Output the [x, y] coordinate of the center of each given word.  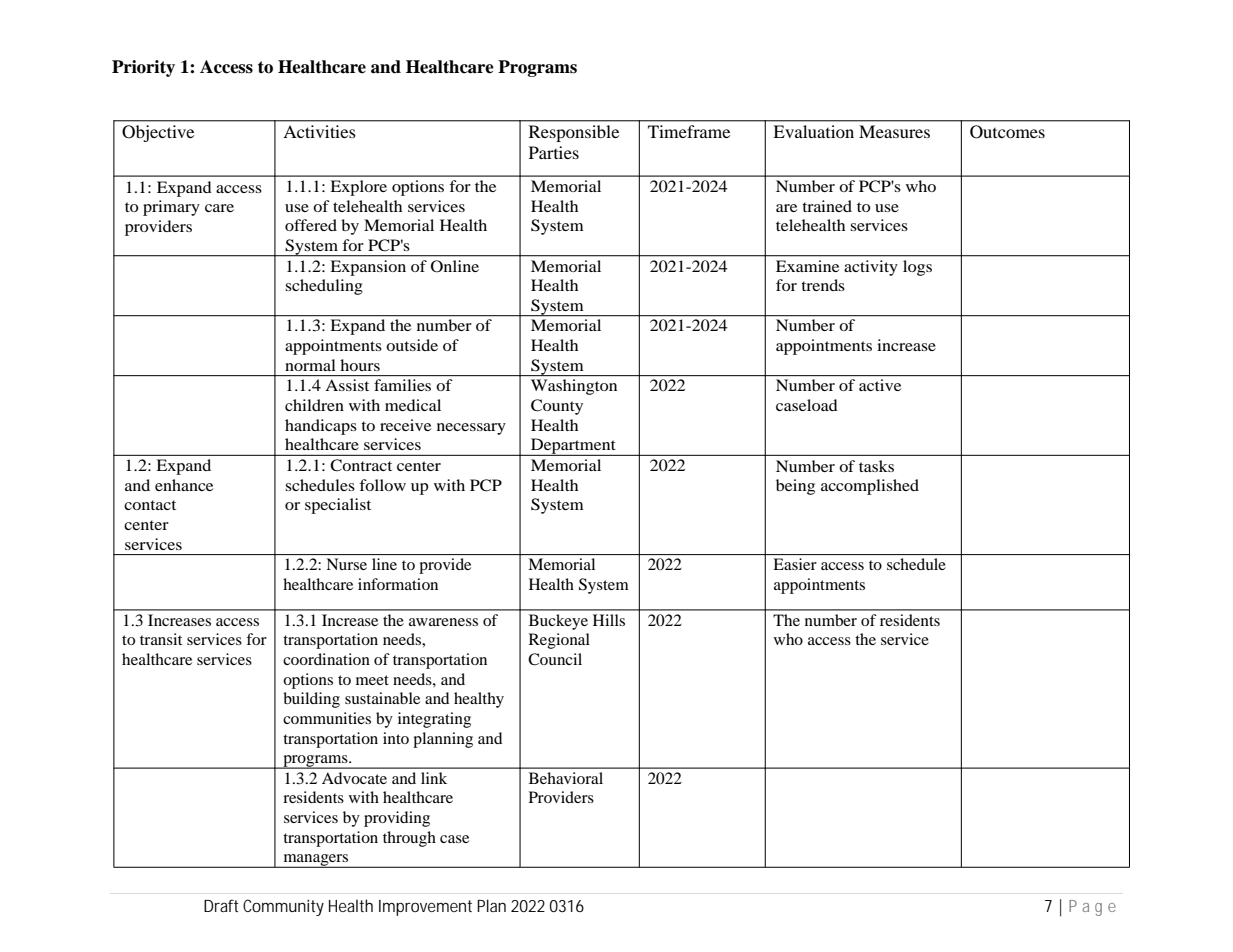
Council [555, 659]
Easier [795, 564]
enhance [184, 485]
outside [412, 345]
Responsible [574, 133]
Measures [894, 131]
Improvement [425, 908]
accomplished [870, 487]
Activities [319, 131]
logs [917, 268]
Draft [221, 905]
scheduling [324, 287]
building [311, 700]
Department [573, 447]
